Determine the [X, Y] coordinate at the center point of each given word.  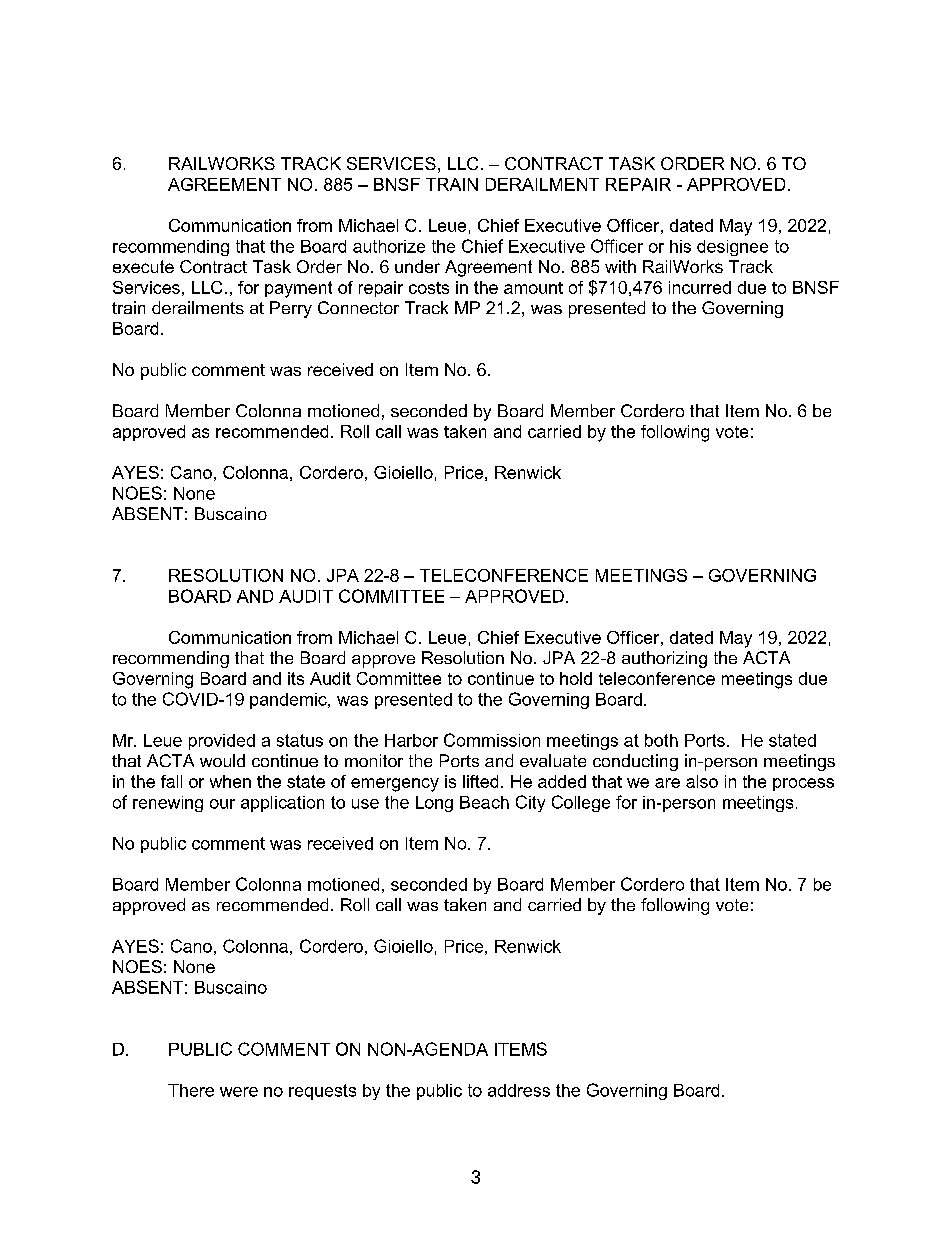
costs [429, 288]
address [519, 1090]
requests [322, 1092]
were [239, 1092]
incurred [700, 287]
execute [143, 266]
